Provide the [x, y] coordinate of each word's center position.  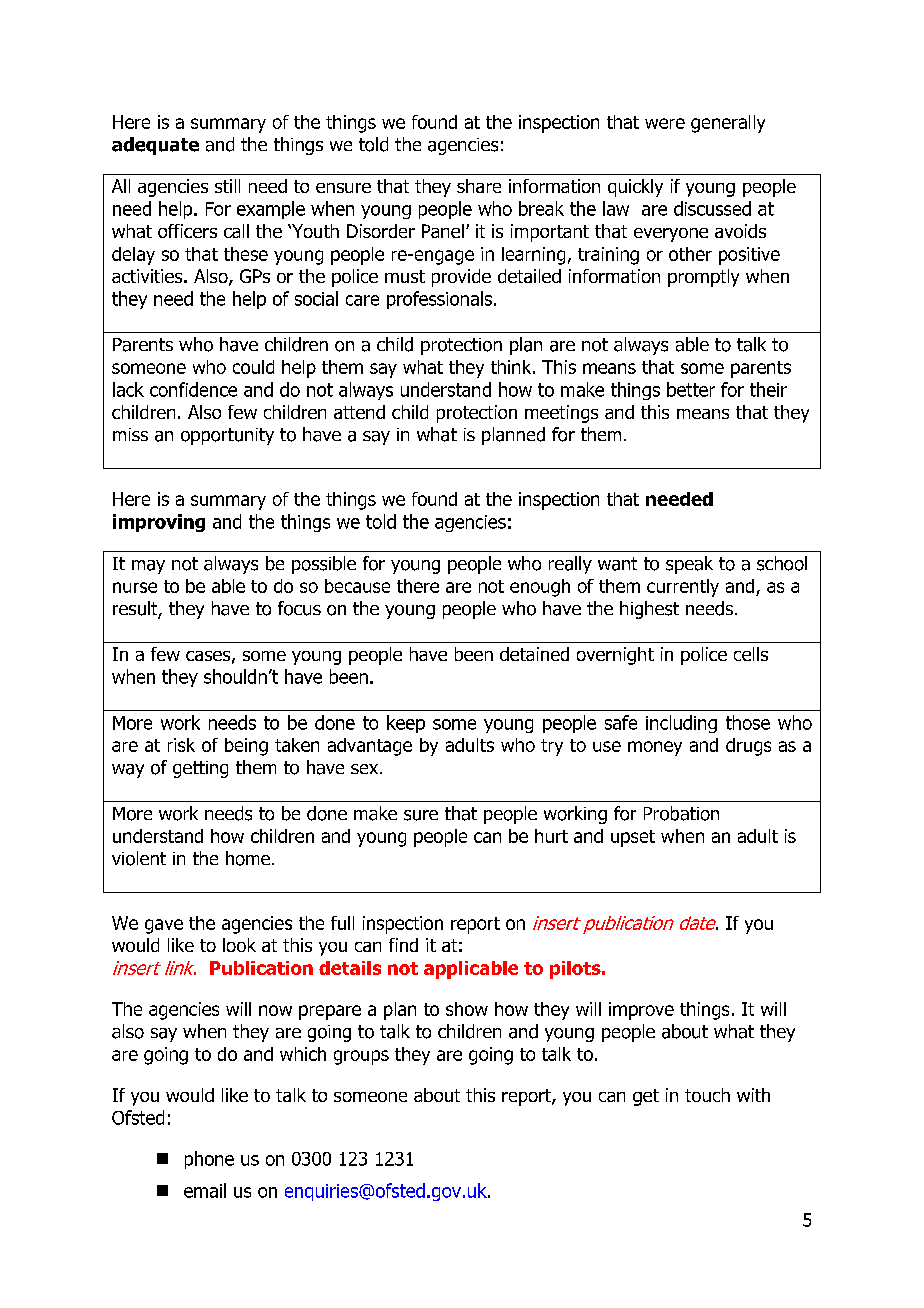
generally [728, 124]
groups [361, 1057]
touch [707, 1095]
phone [209, 1160]
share [479, 186]
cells [751, 654]
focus [299, 608]
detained [534, 654]
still [227, 186]
